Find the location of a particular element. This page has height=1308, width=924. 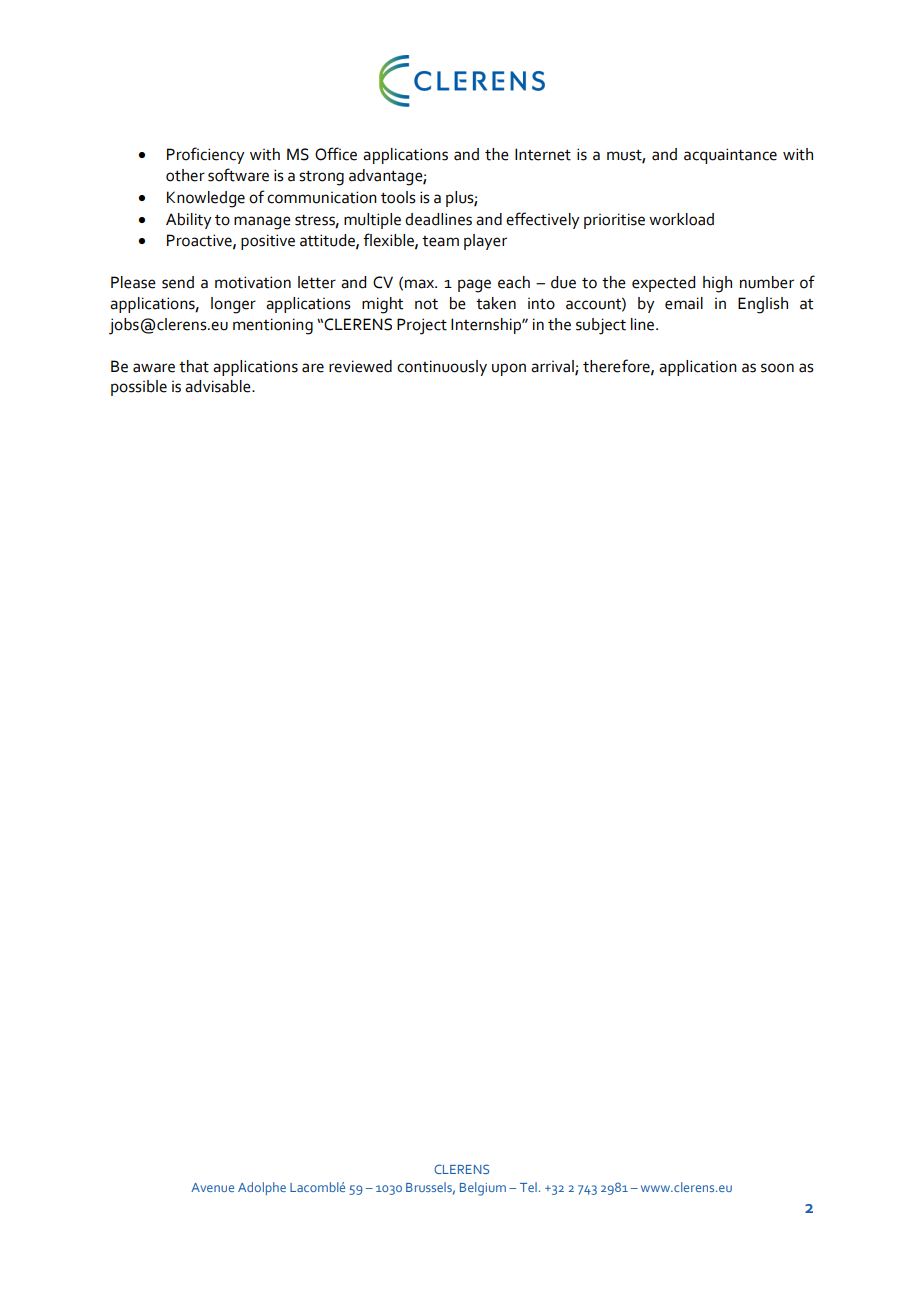

continuously is located at coordinates (442, 368).
